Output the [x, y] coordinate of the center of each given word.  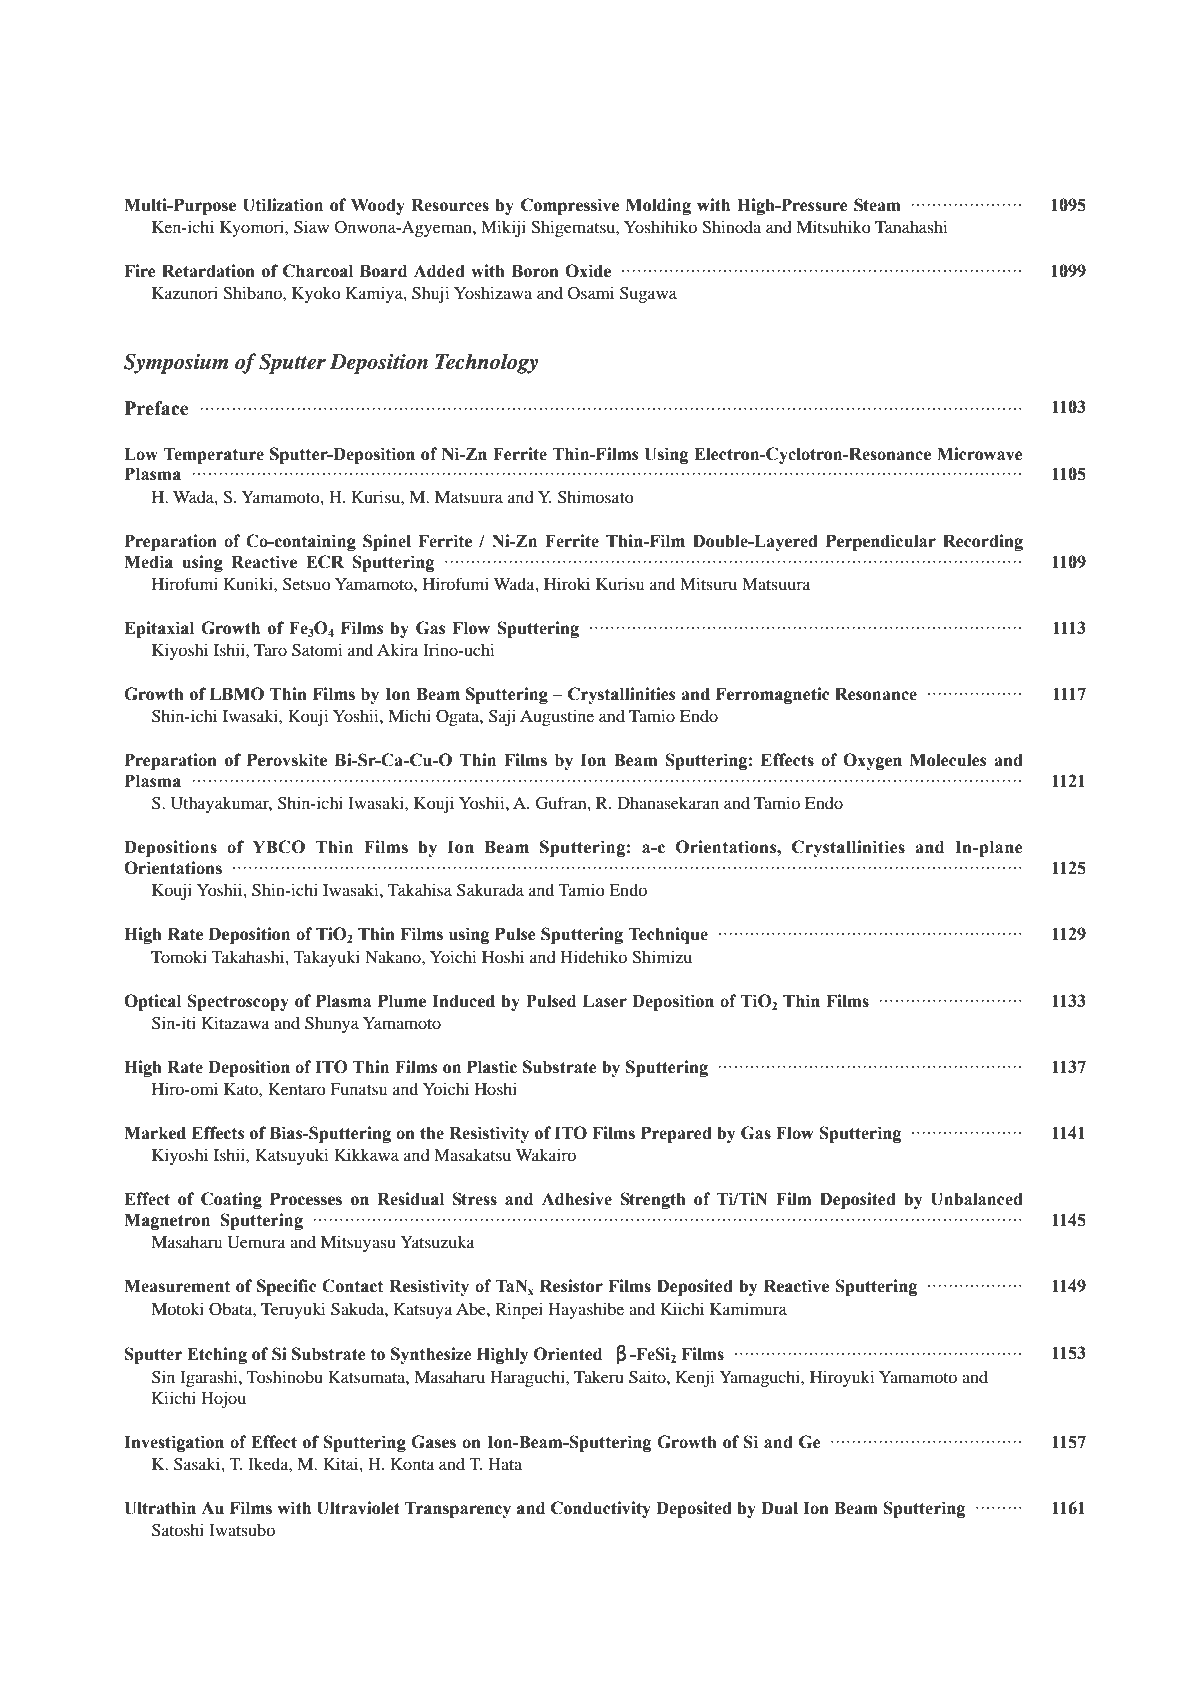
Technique [668, 935]
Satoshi [178, 1530]
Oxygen [872, 761]
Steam [877, 205]
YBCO [279, 847]
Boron [535, 271]
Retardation [208, 271]
